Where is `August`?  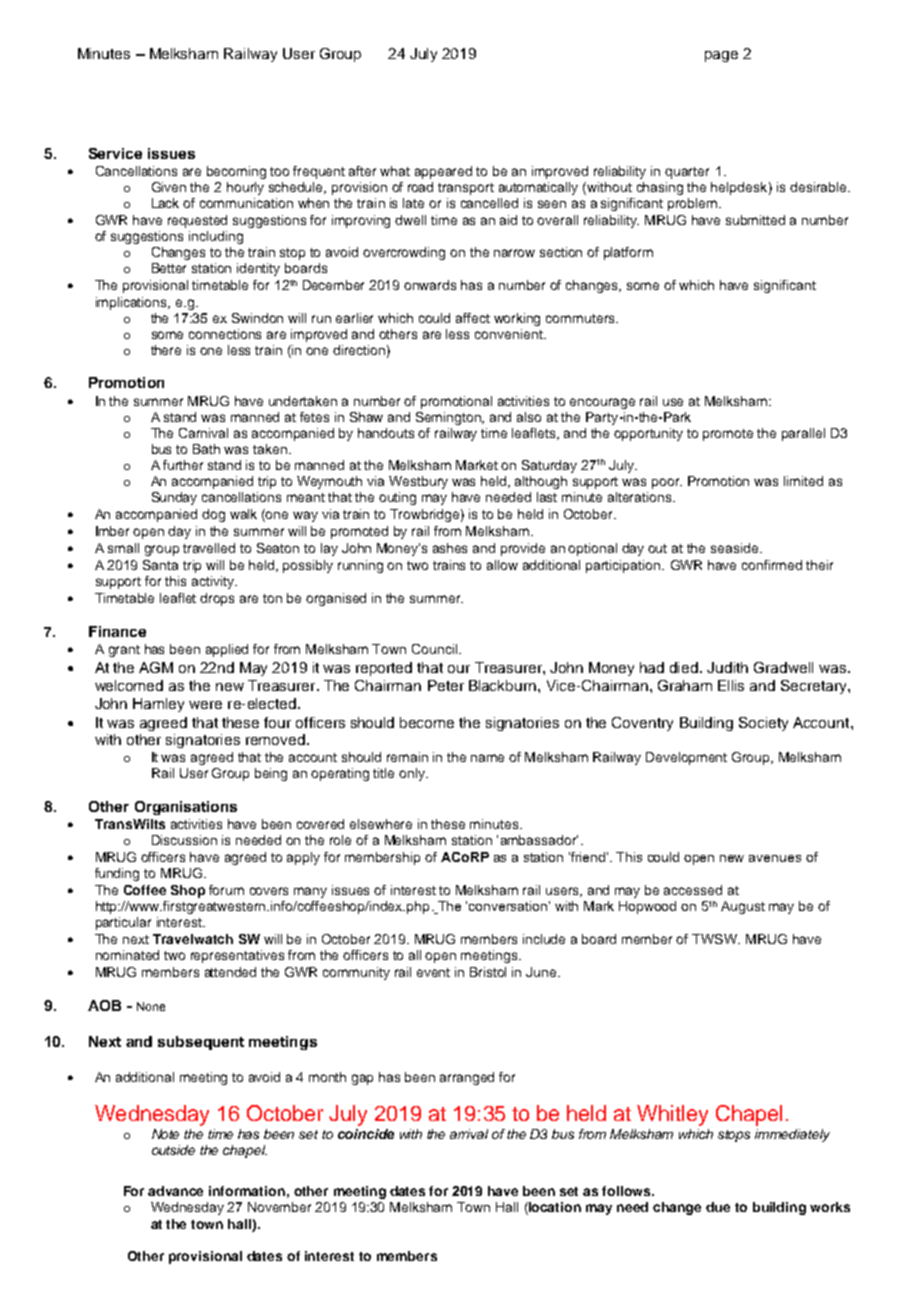 August is located at coordinates (743, 907).
